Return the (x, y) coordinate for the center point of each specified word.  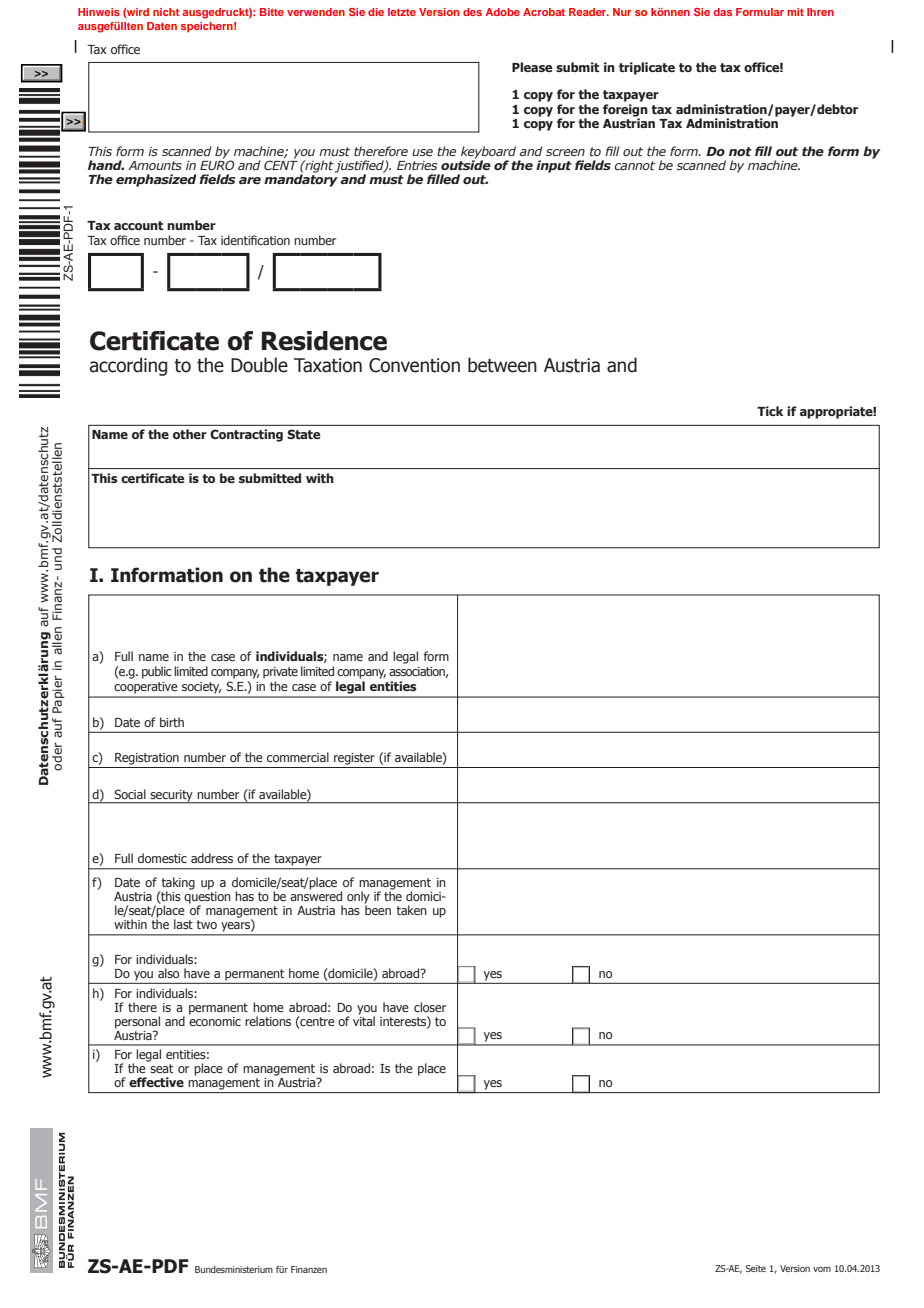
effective (156, 1082)
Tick (770, 411)
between (502, 365)
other (190, 434)
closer (430, 1007)
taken (411, 910)
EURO (217, 164)
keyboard (490, 153)
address (212, 858)
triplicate (647, 68)
